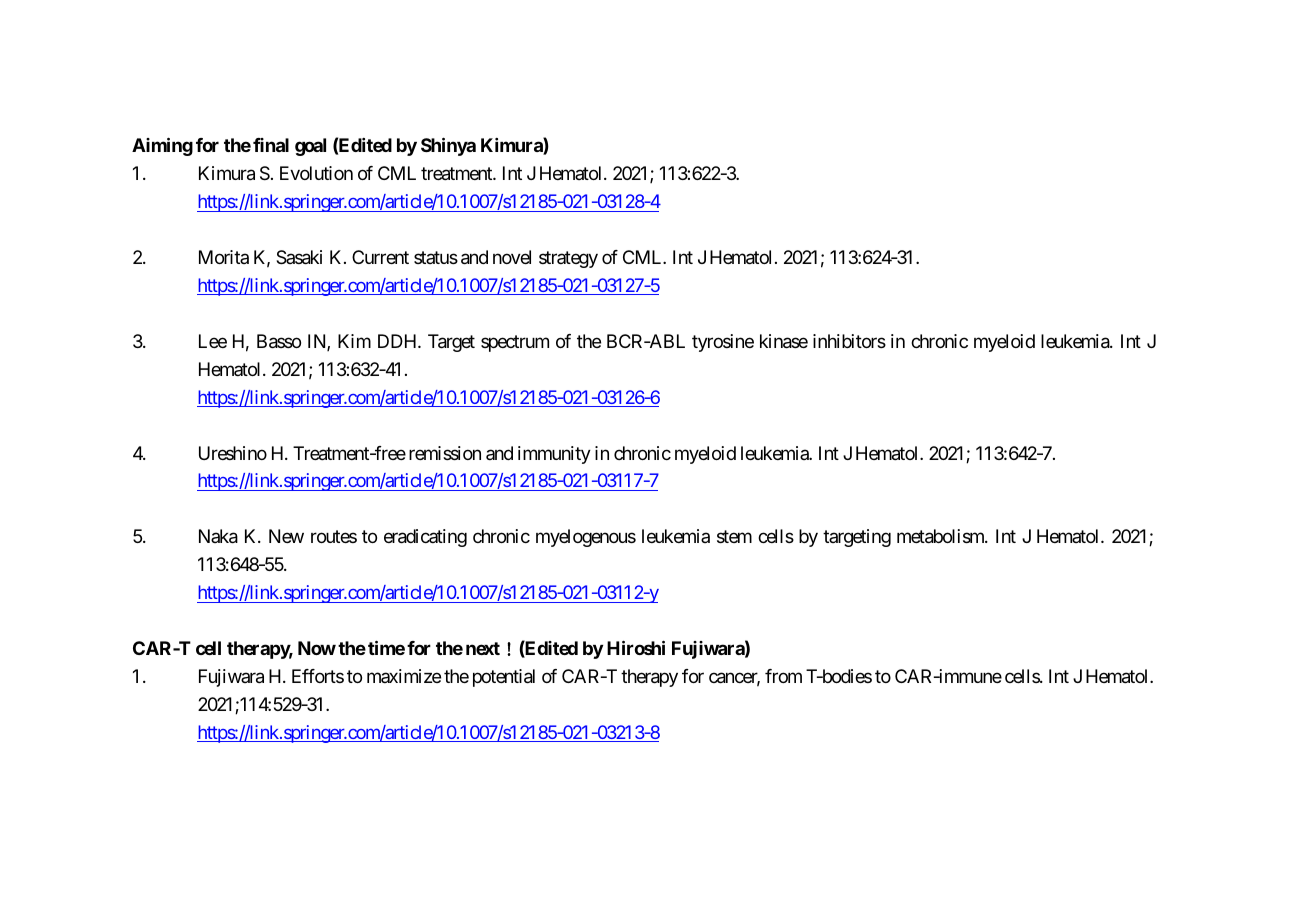 The image size is (1308, 924). I want to click on inhibitors, so click(849, 341).
